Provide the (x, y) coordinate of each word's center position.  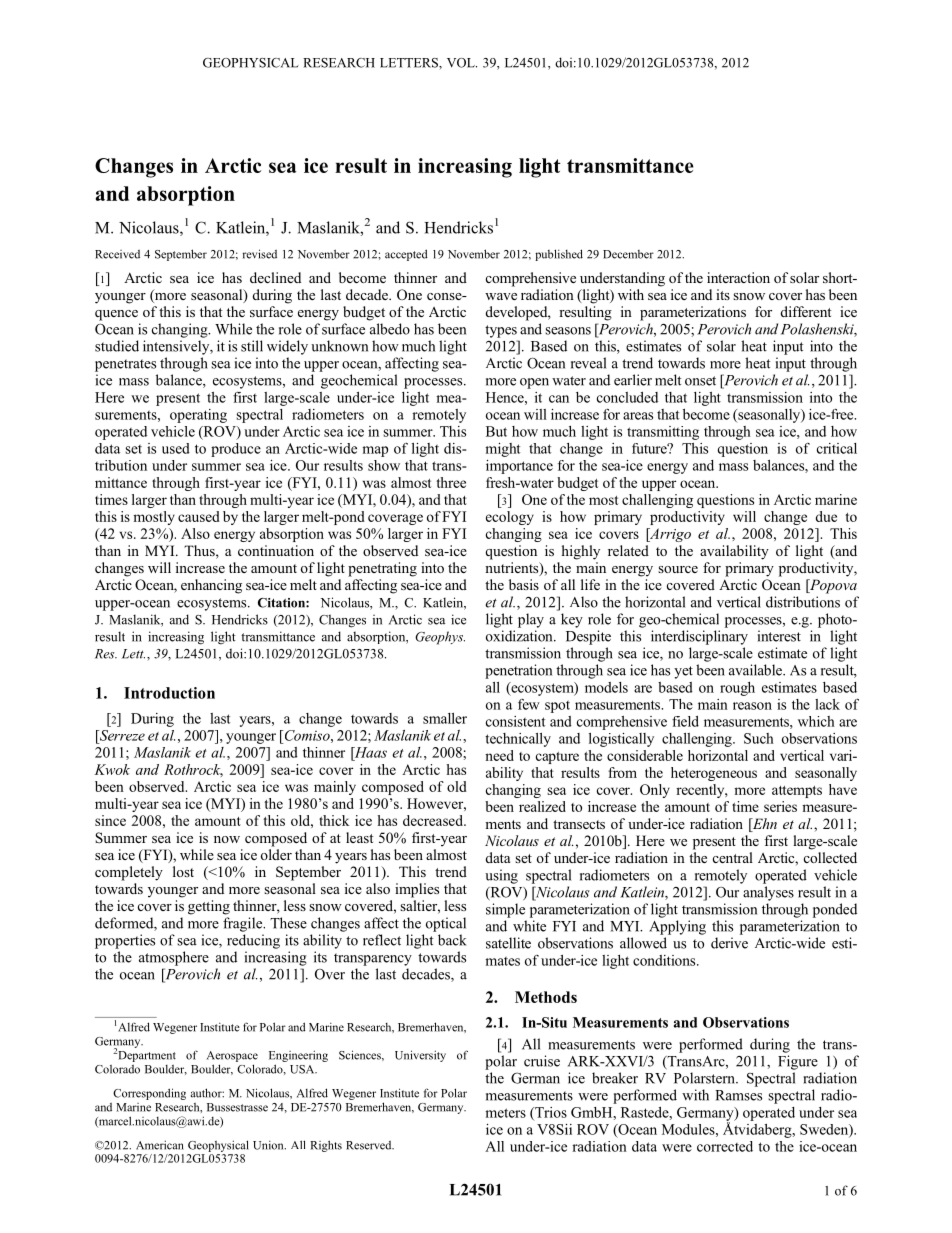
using (501, 876)
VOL (462, 63)
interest (779, 636)
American (160, 1145)
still (252, 346)
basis (524, 584)
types (501, 331)
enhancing (211, 586)
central (733, 857)
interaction (738, 277)
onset (700, 381)
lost (183, 871)
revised (259, 254)
